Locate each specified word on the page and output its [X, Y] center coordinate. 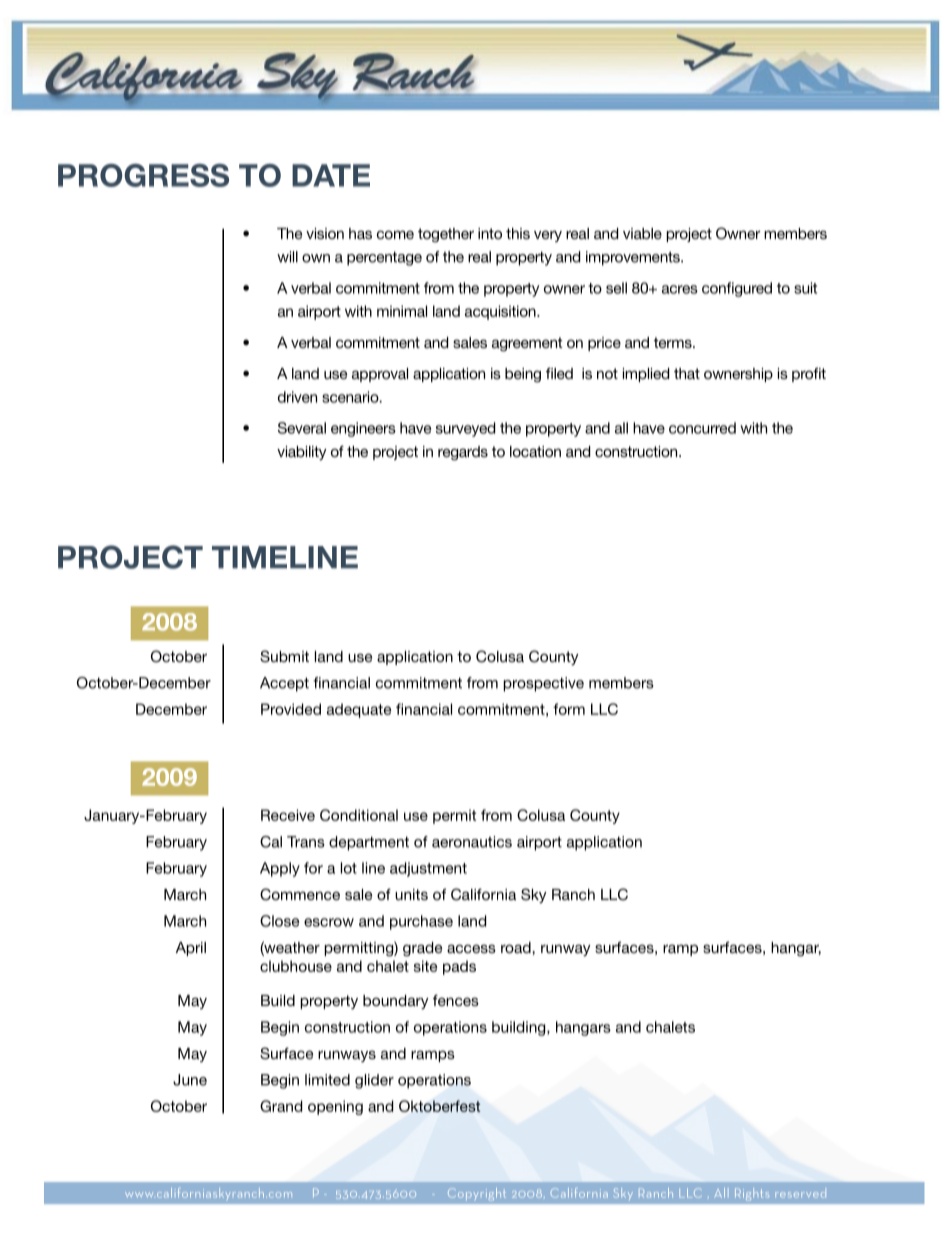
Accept [284, 684]
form [569, 709]
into [490, 233]
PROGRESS [143, 175]
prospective [543, 684]
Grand [281, 1106]
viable [642, 233]
